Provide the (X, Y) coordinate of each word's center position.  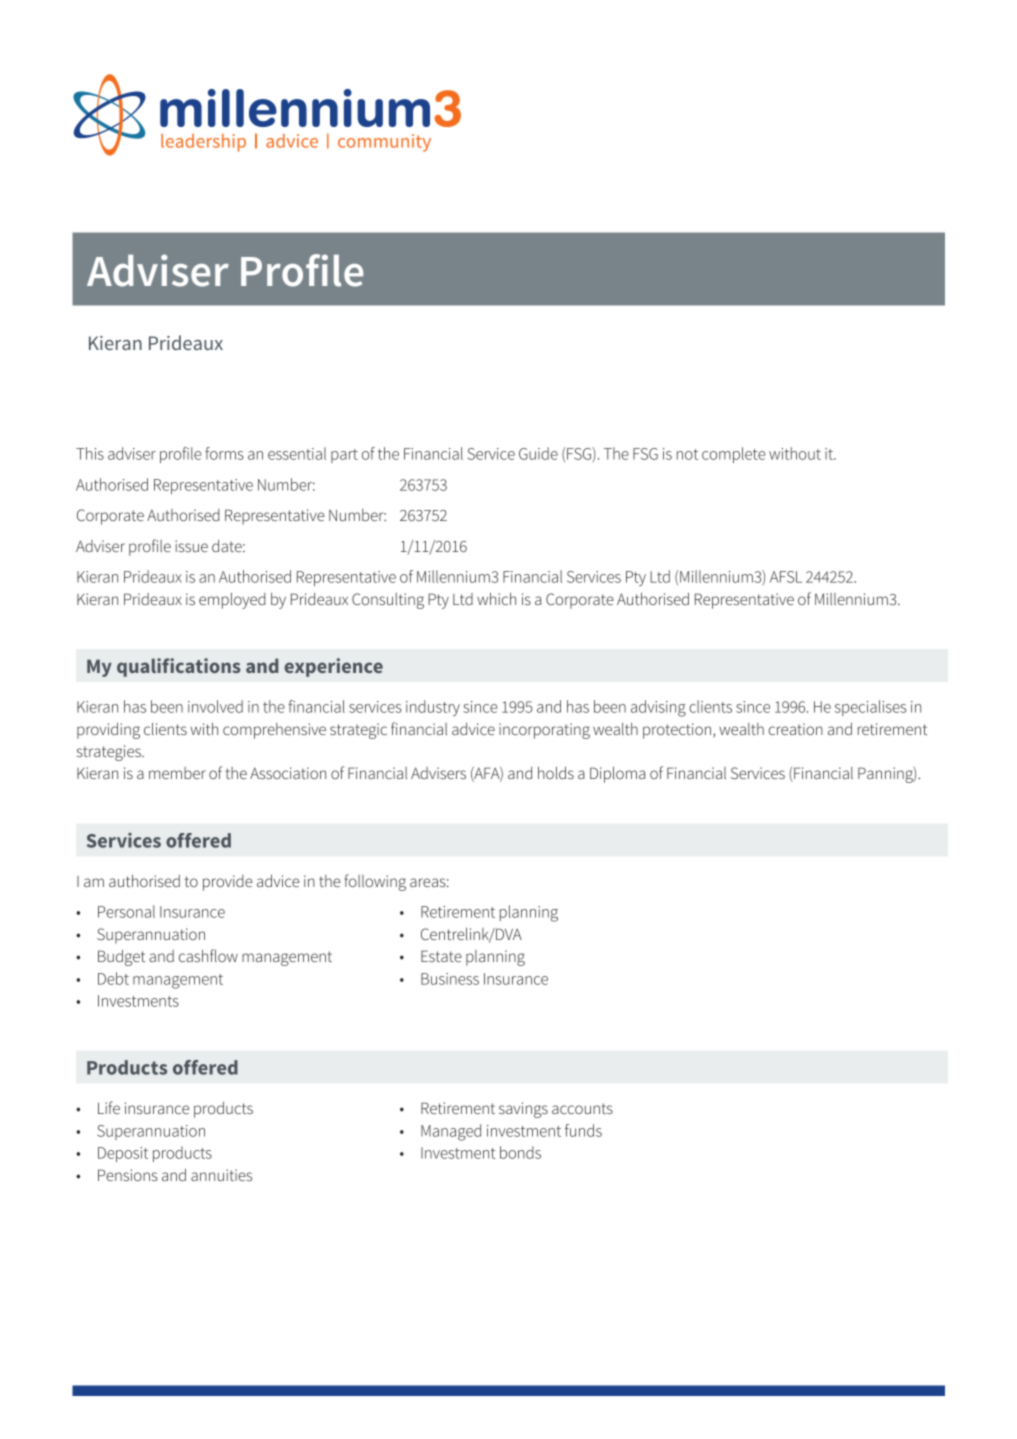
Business (450, 979)
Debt (113, 978)
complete (733, 455)
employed (232, 601)
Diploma (617, 774)
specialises (870, 708)
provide (228, 883)
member (177, 773)
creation (796, 729)
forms (224, 453)
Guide (538, 453)
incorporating (544, 731)
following (375, 882)
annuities (221, 1175)
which (496, 598)
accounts (582, 1108)
